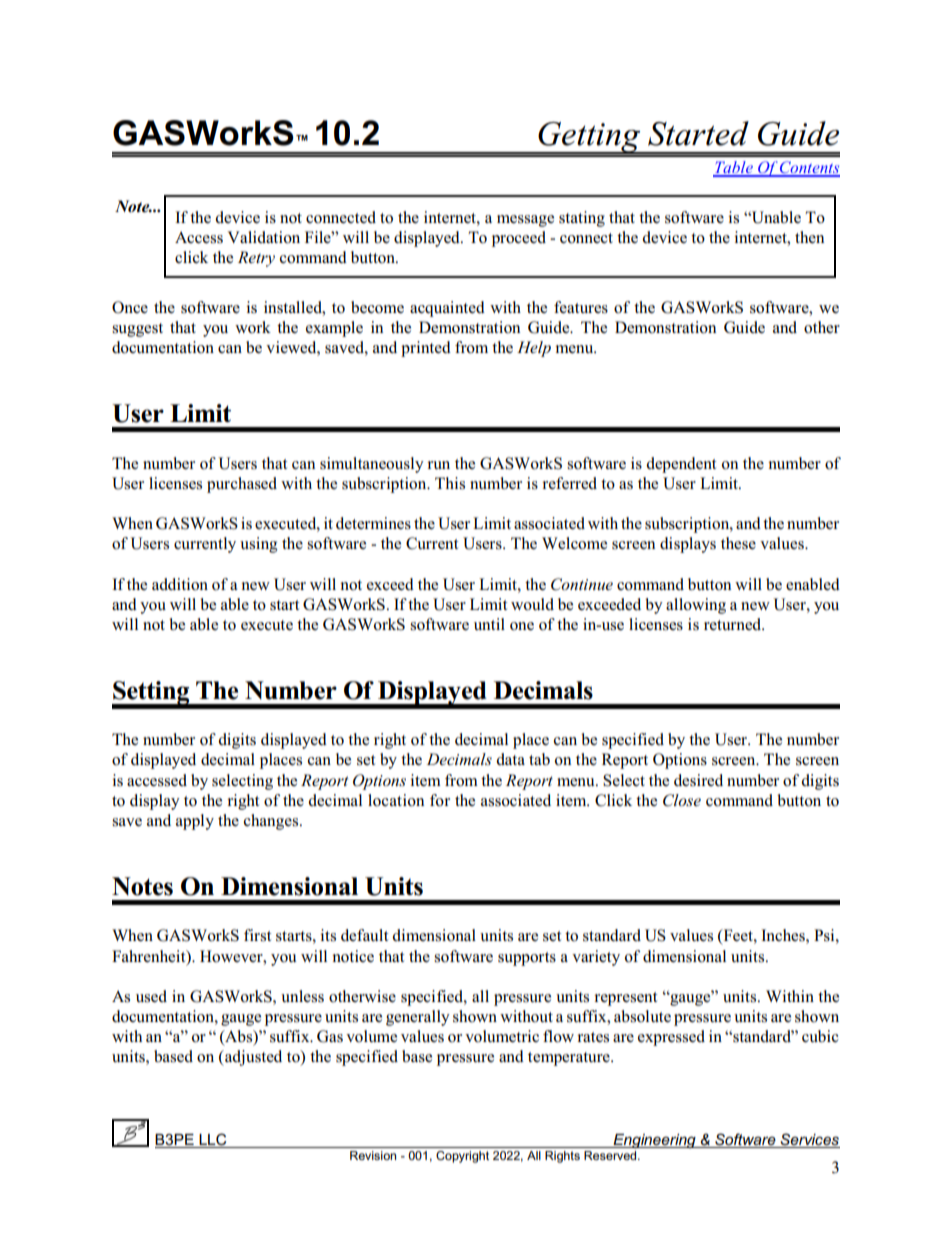 This document has width=952, height=1233. Describe the element at coordinates (212, 1139) in the document. I see `LLC` at that location.
